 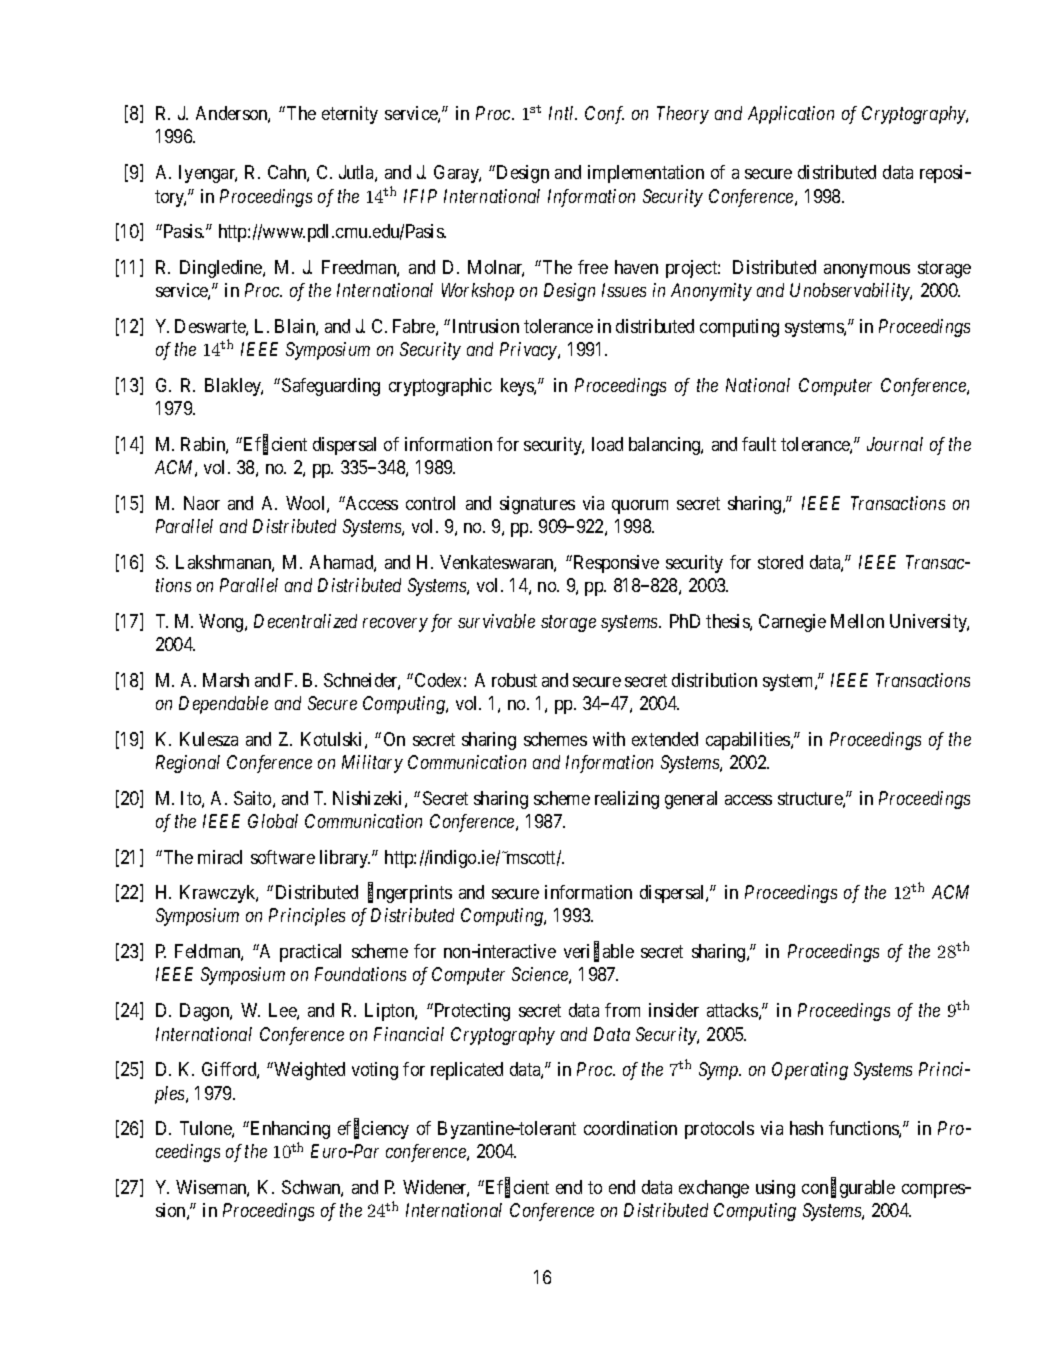 What do you see at coordinates (599, 952) in the screenshot?
I see `verifiable` at bounding box center [599, 952].
